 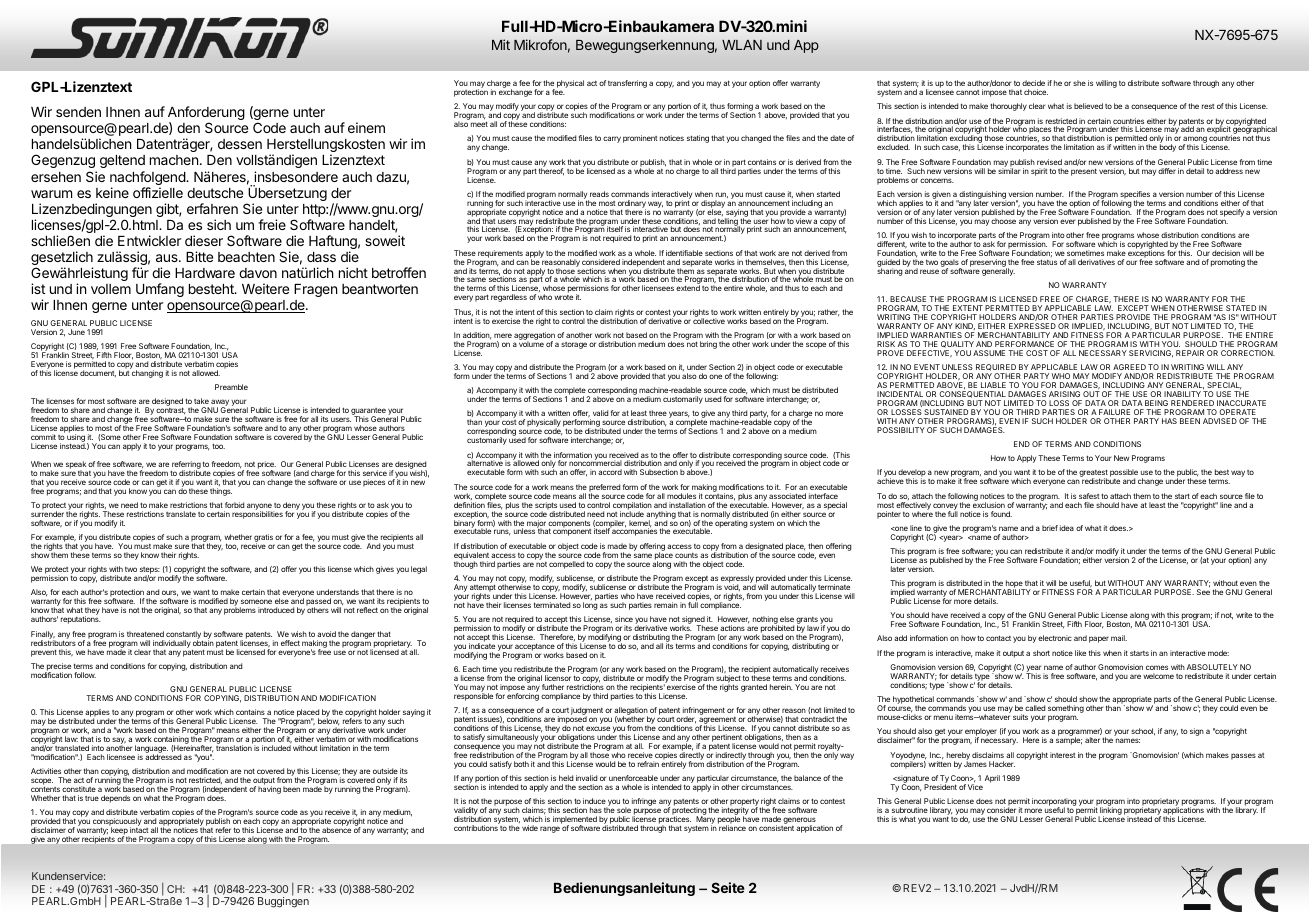 What do you see at coordinates (708, 345) in the document?
I see `bring` at bounding box center [708, 345].
